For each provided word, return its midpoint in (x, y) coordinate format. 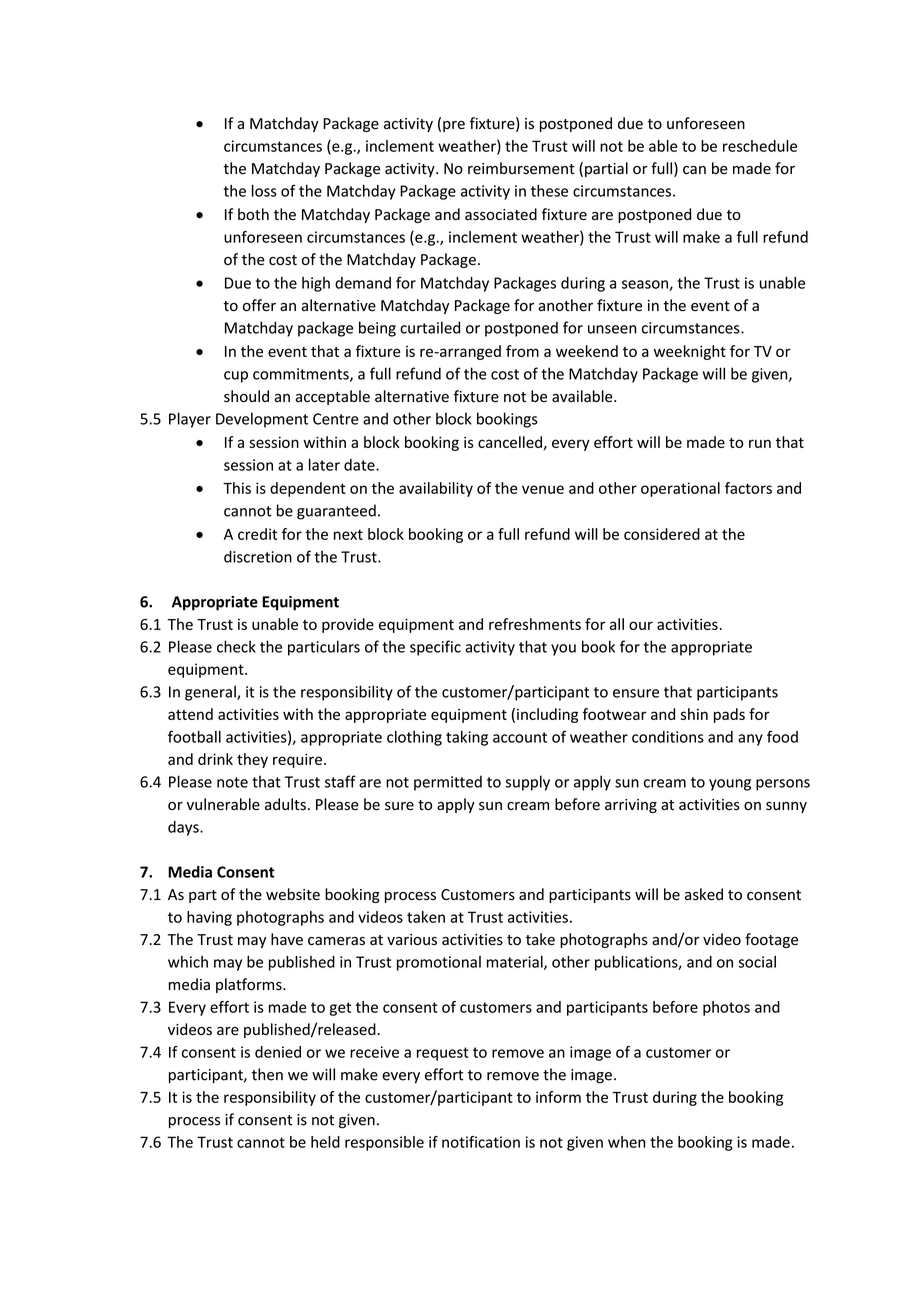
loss (264, 191)
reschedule (760, 146)
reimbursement (521, 168)
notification (481, 1142)
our (641, 625)
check (236, 646)
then (267, 1074)
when (626, 1142)
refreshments (535, 624)
